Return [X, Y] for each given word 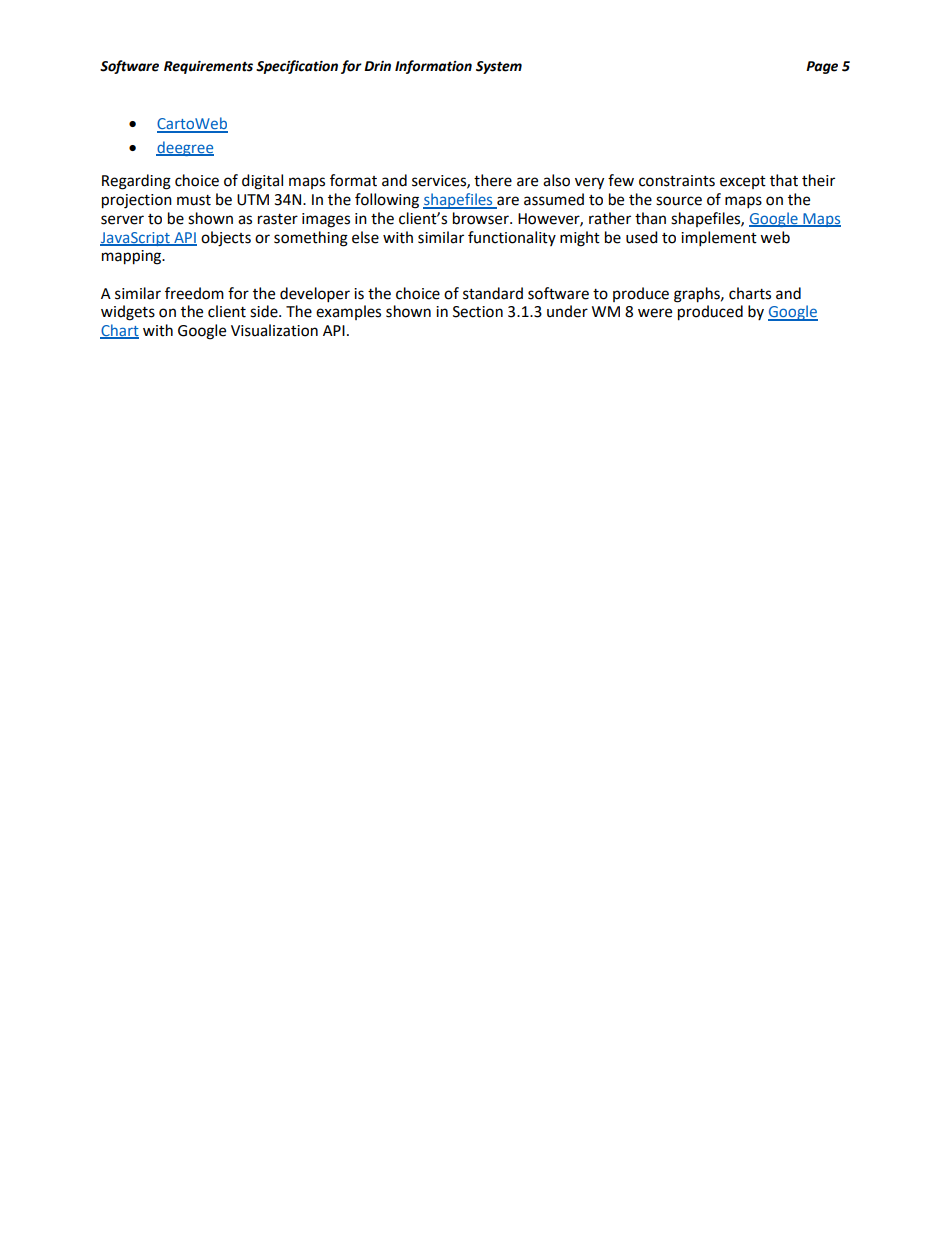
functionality [512, 238]
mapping [133, 257]
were [655, 313]
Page [822, 67]
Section [478, 312]
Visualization [274, 330]
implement [719, 239]
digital [262, 182]
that [784, 180]
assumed [554, 199]
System [499, 67]
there [493, 180]
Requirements [208, 67]
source [679, 201]
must [194, 200]
